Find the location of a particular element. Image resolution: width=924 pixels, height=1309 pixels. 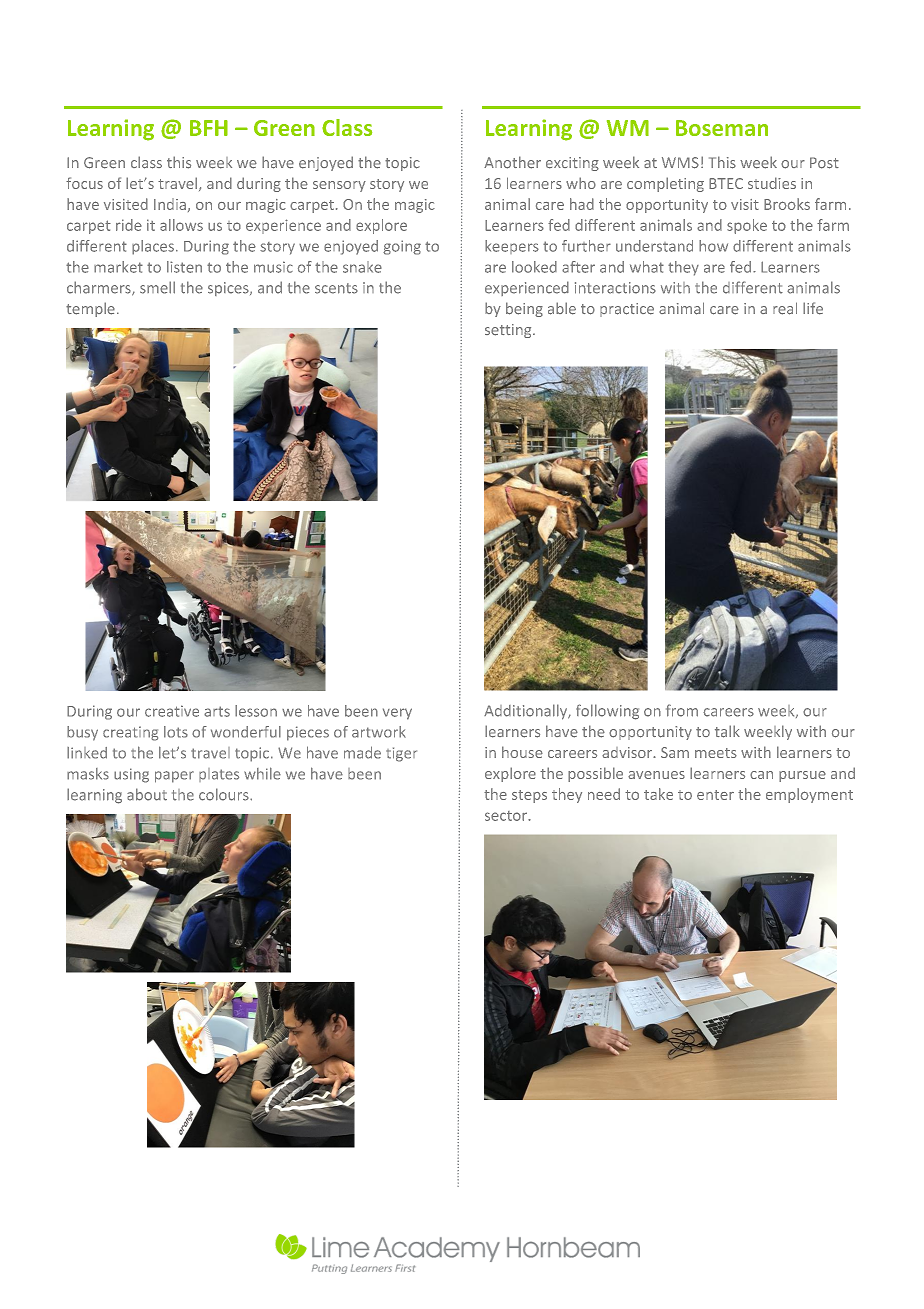

from is located at coordinates (682, 710).
